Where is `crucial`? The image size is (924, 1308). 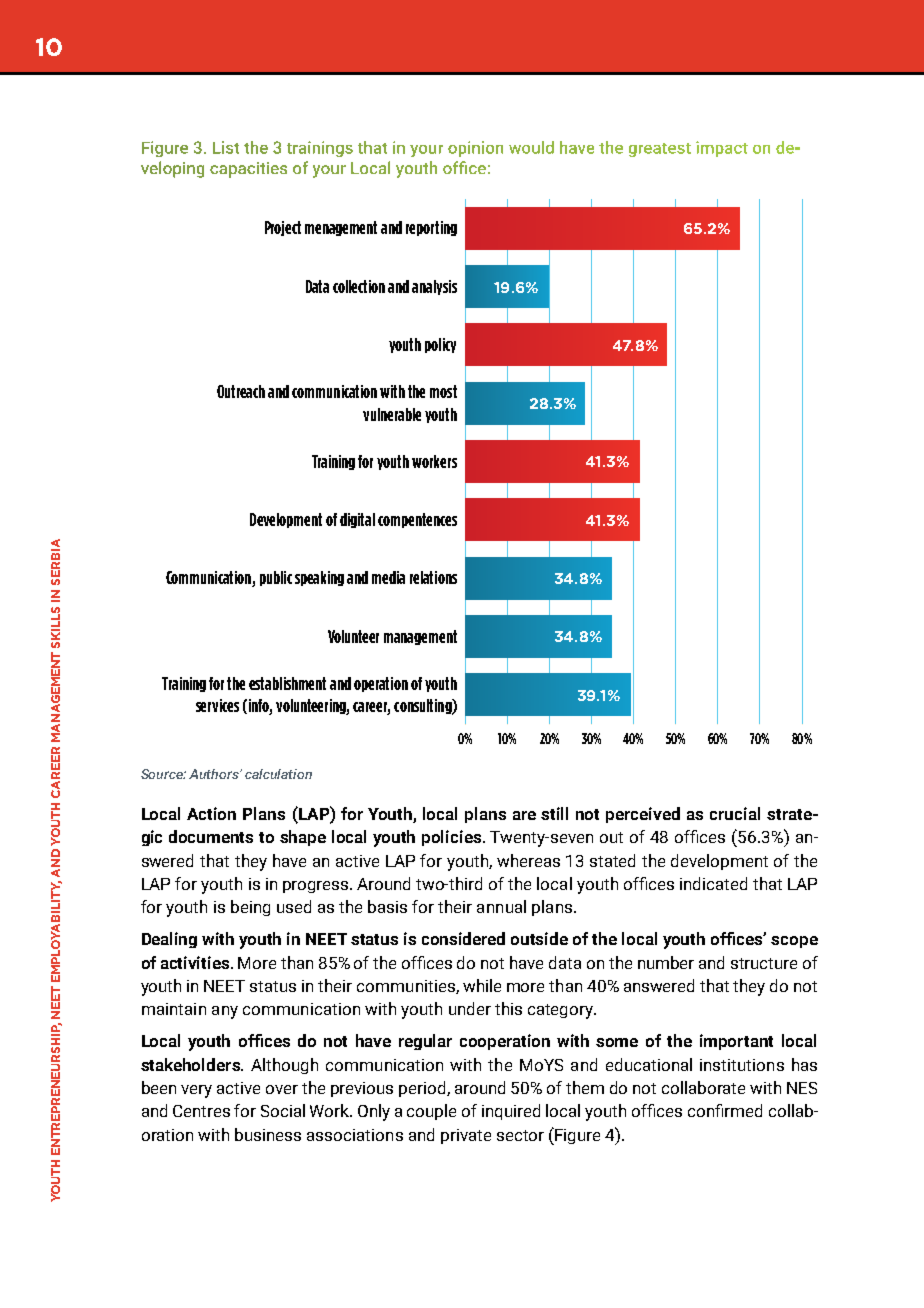 crucial is located at coordinates (735, 813).
